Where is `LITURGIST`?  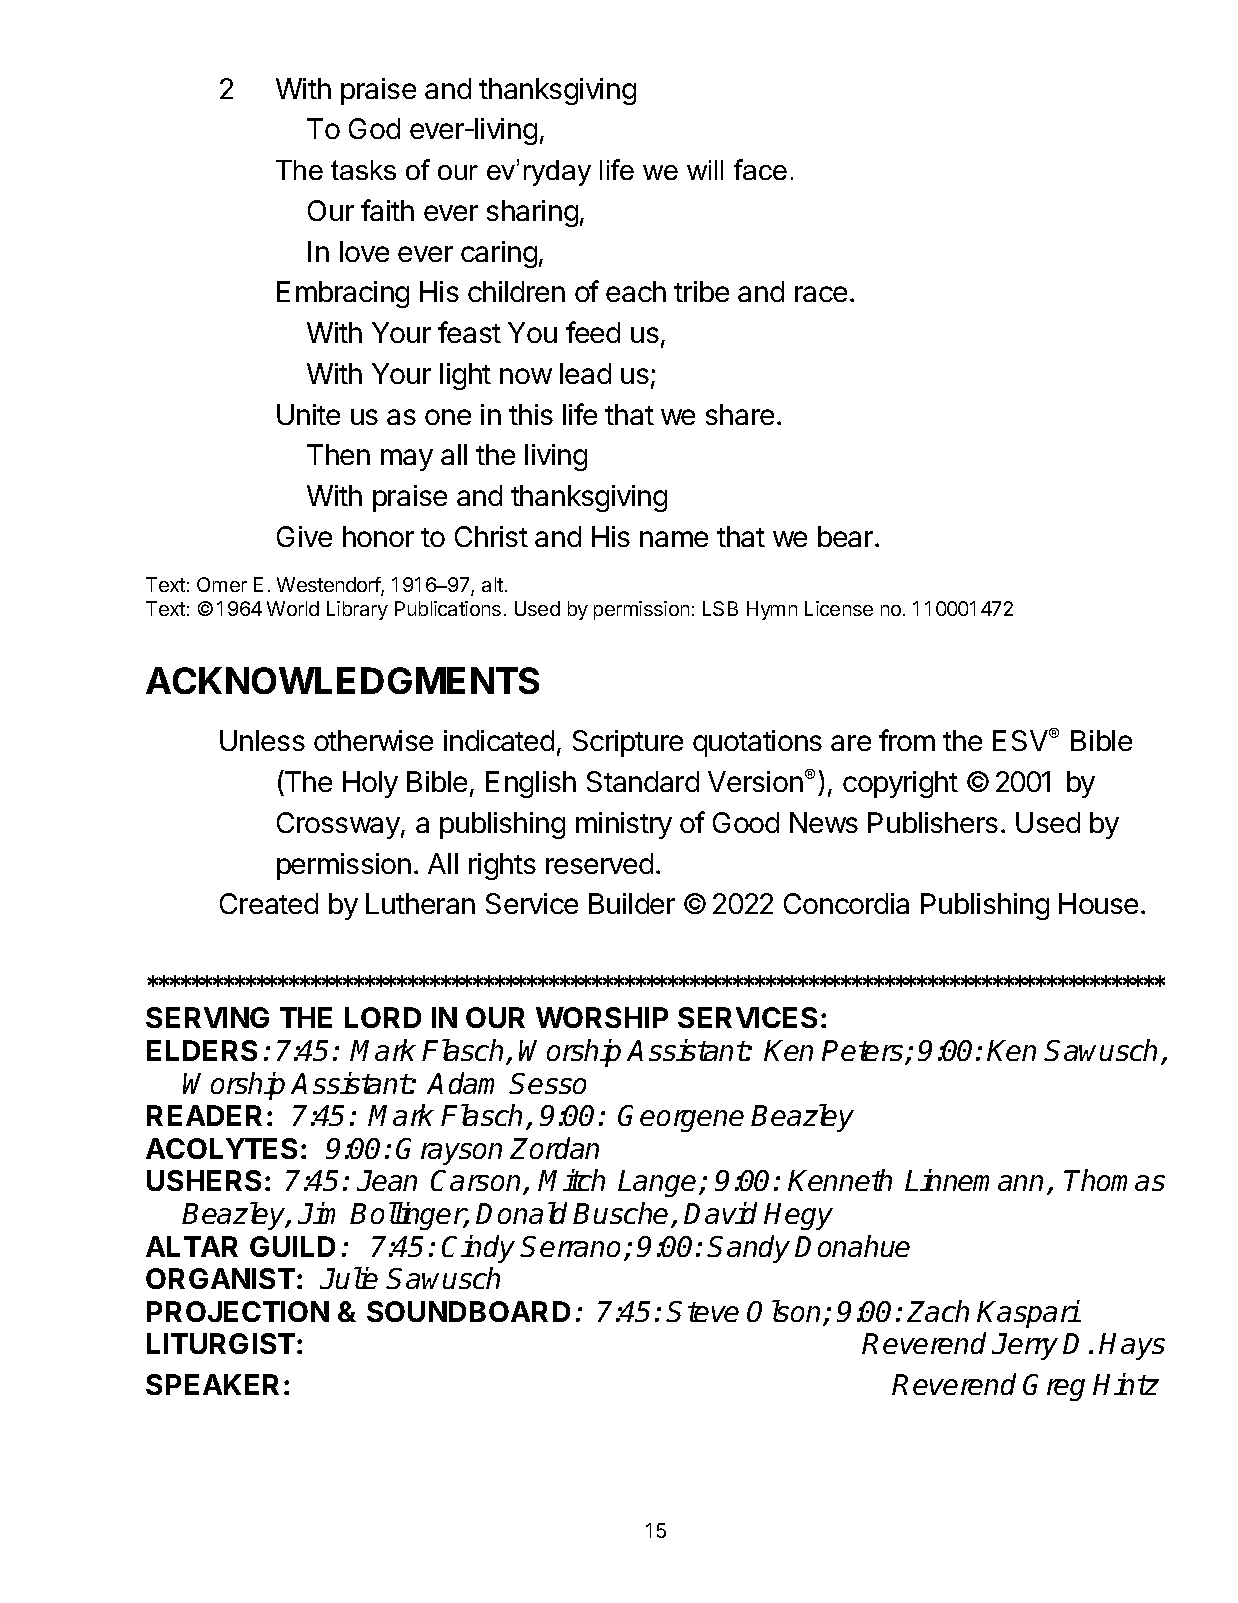 LITURGIST is located at coordinates (221, 1343).
